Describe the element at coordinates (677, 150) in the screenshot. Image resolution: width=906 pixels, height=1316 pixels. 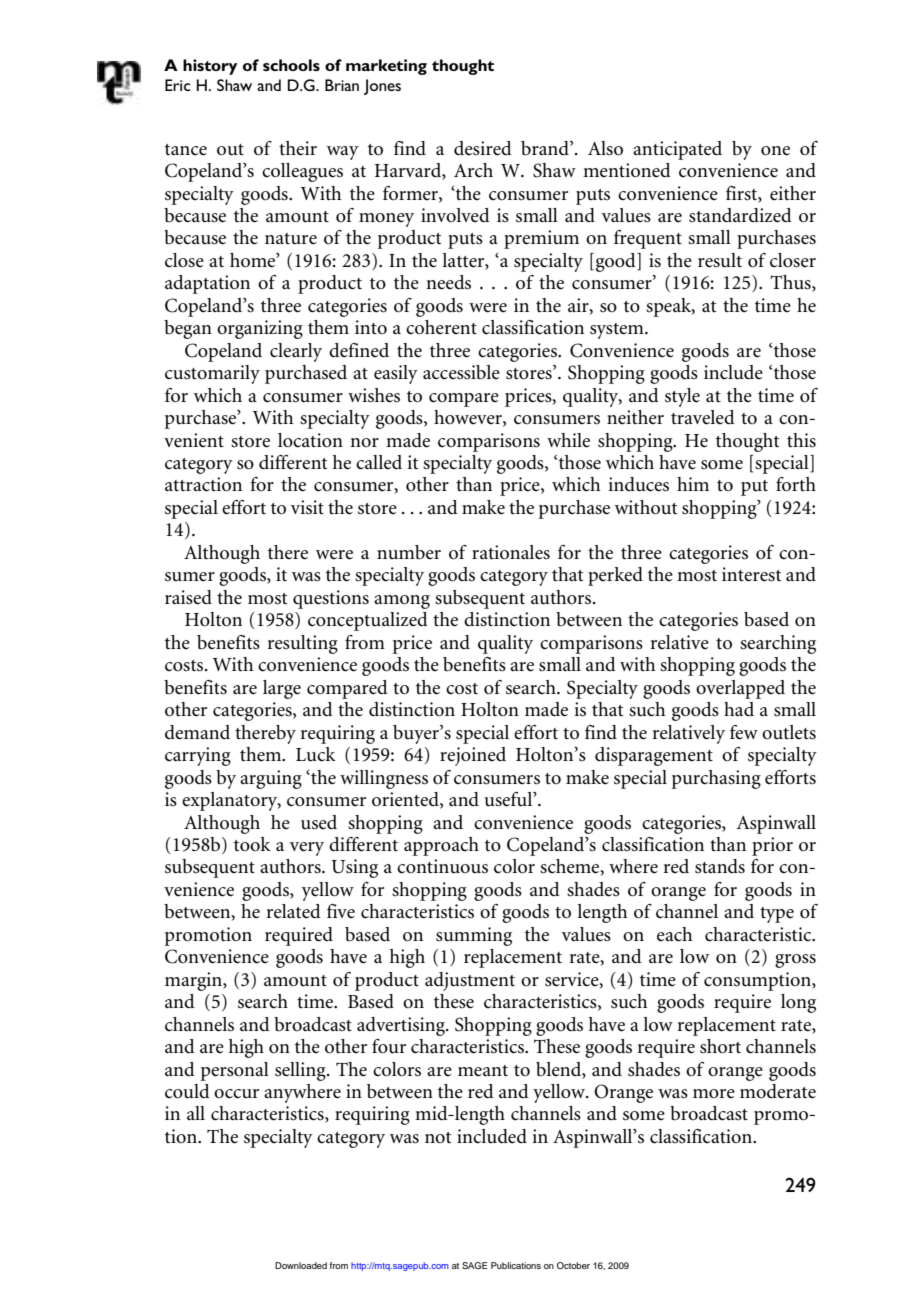
I see `anticipated` at that location.
